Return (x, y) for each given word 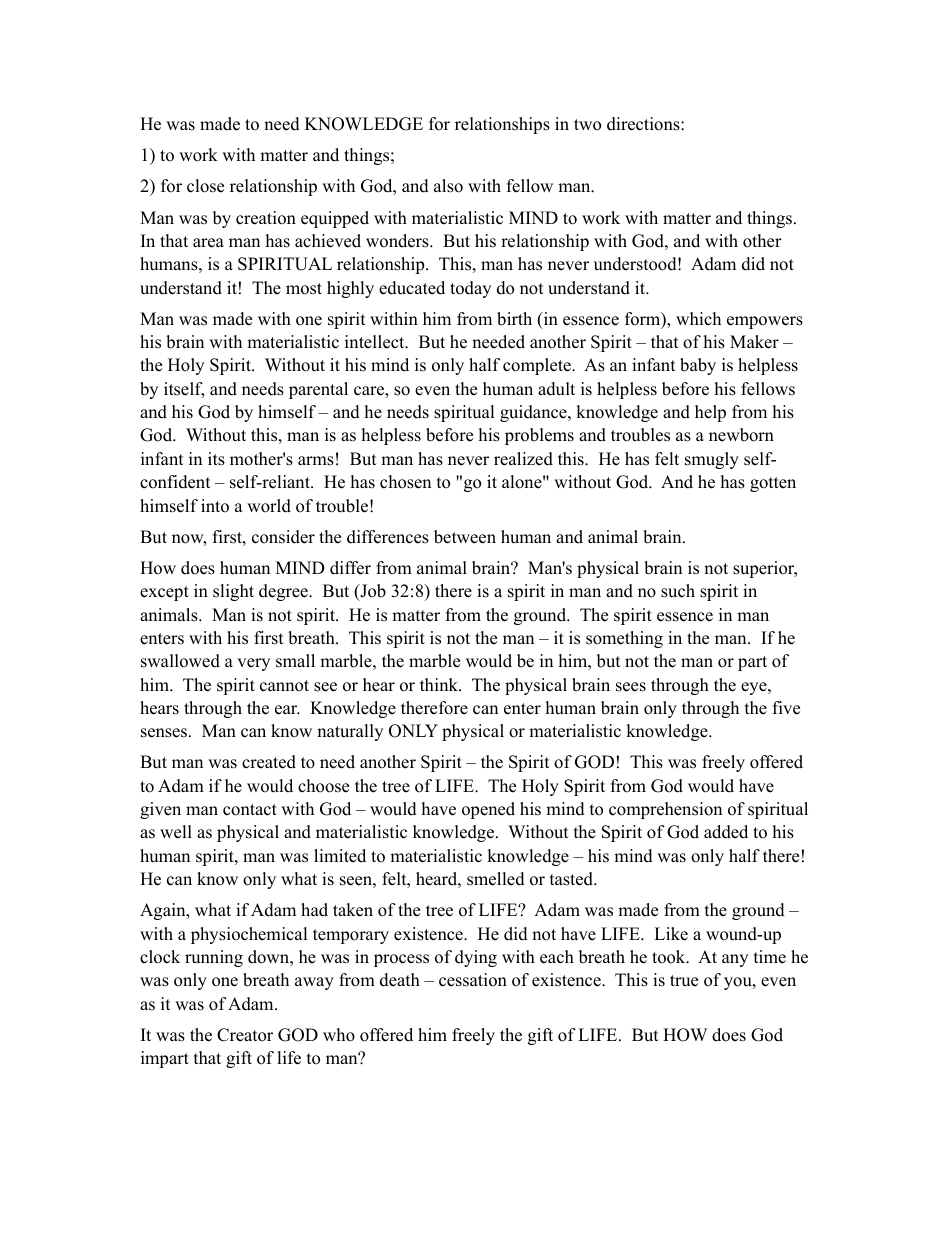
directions (644, 124)
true (684, 981)
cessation (473, 980)
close (205, 186)
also (448, 186)
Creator (245, 1035)
